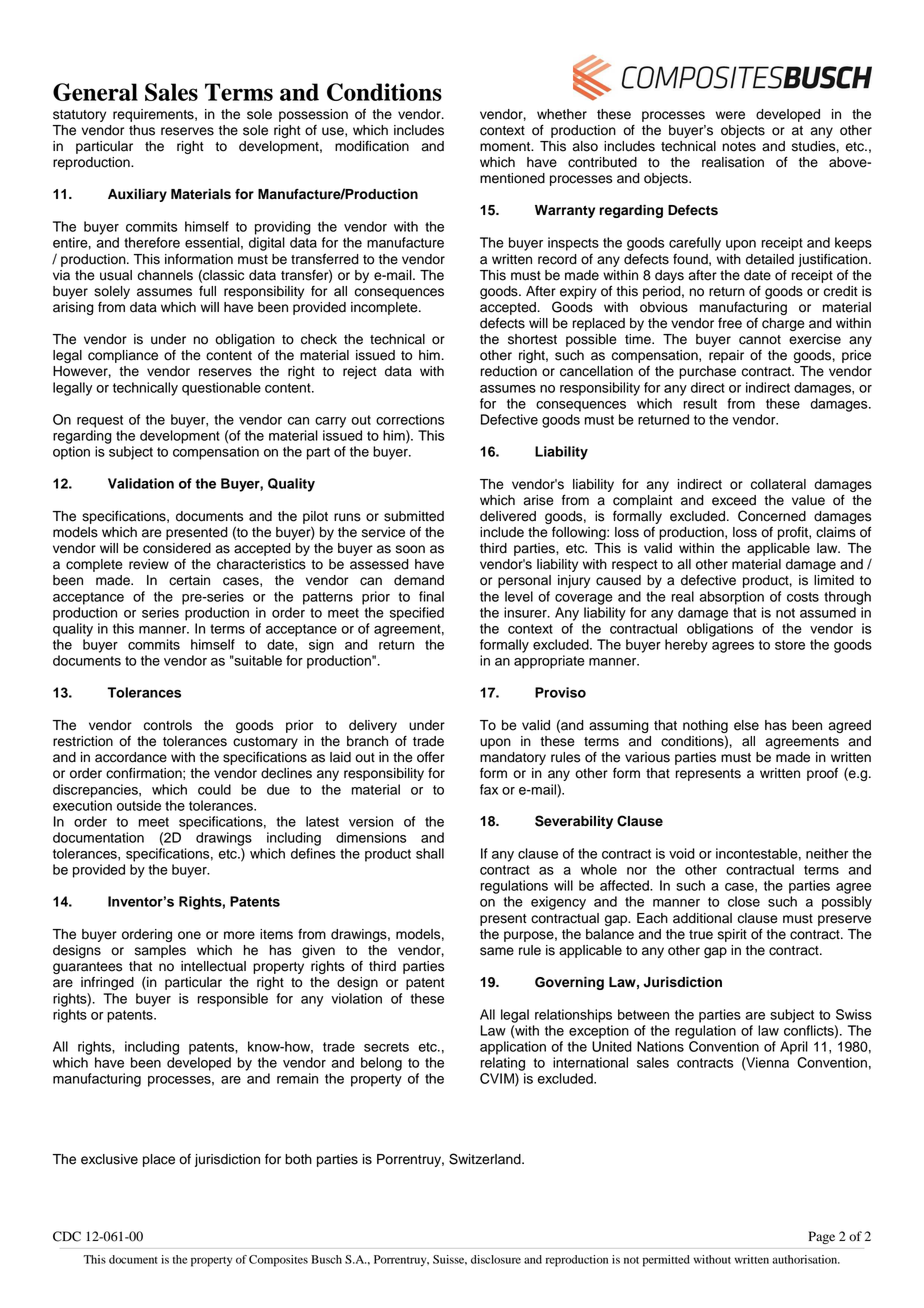 The width and height of the page is (924, 1308). Describe the element at coordinates (142, 130) in the page. I see `thus` at that location.
